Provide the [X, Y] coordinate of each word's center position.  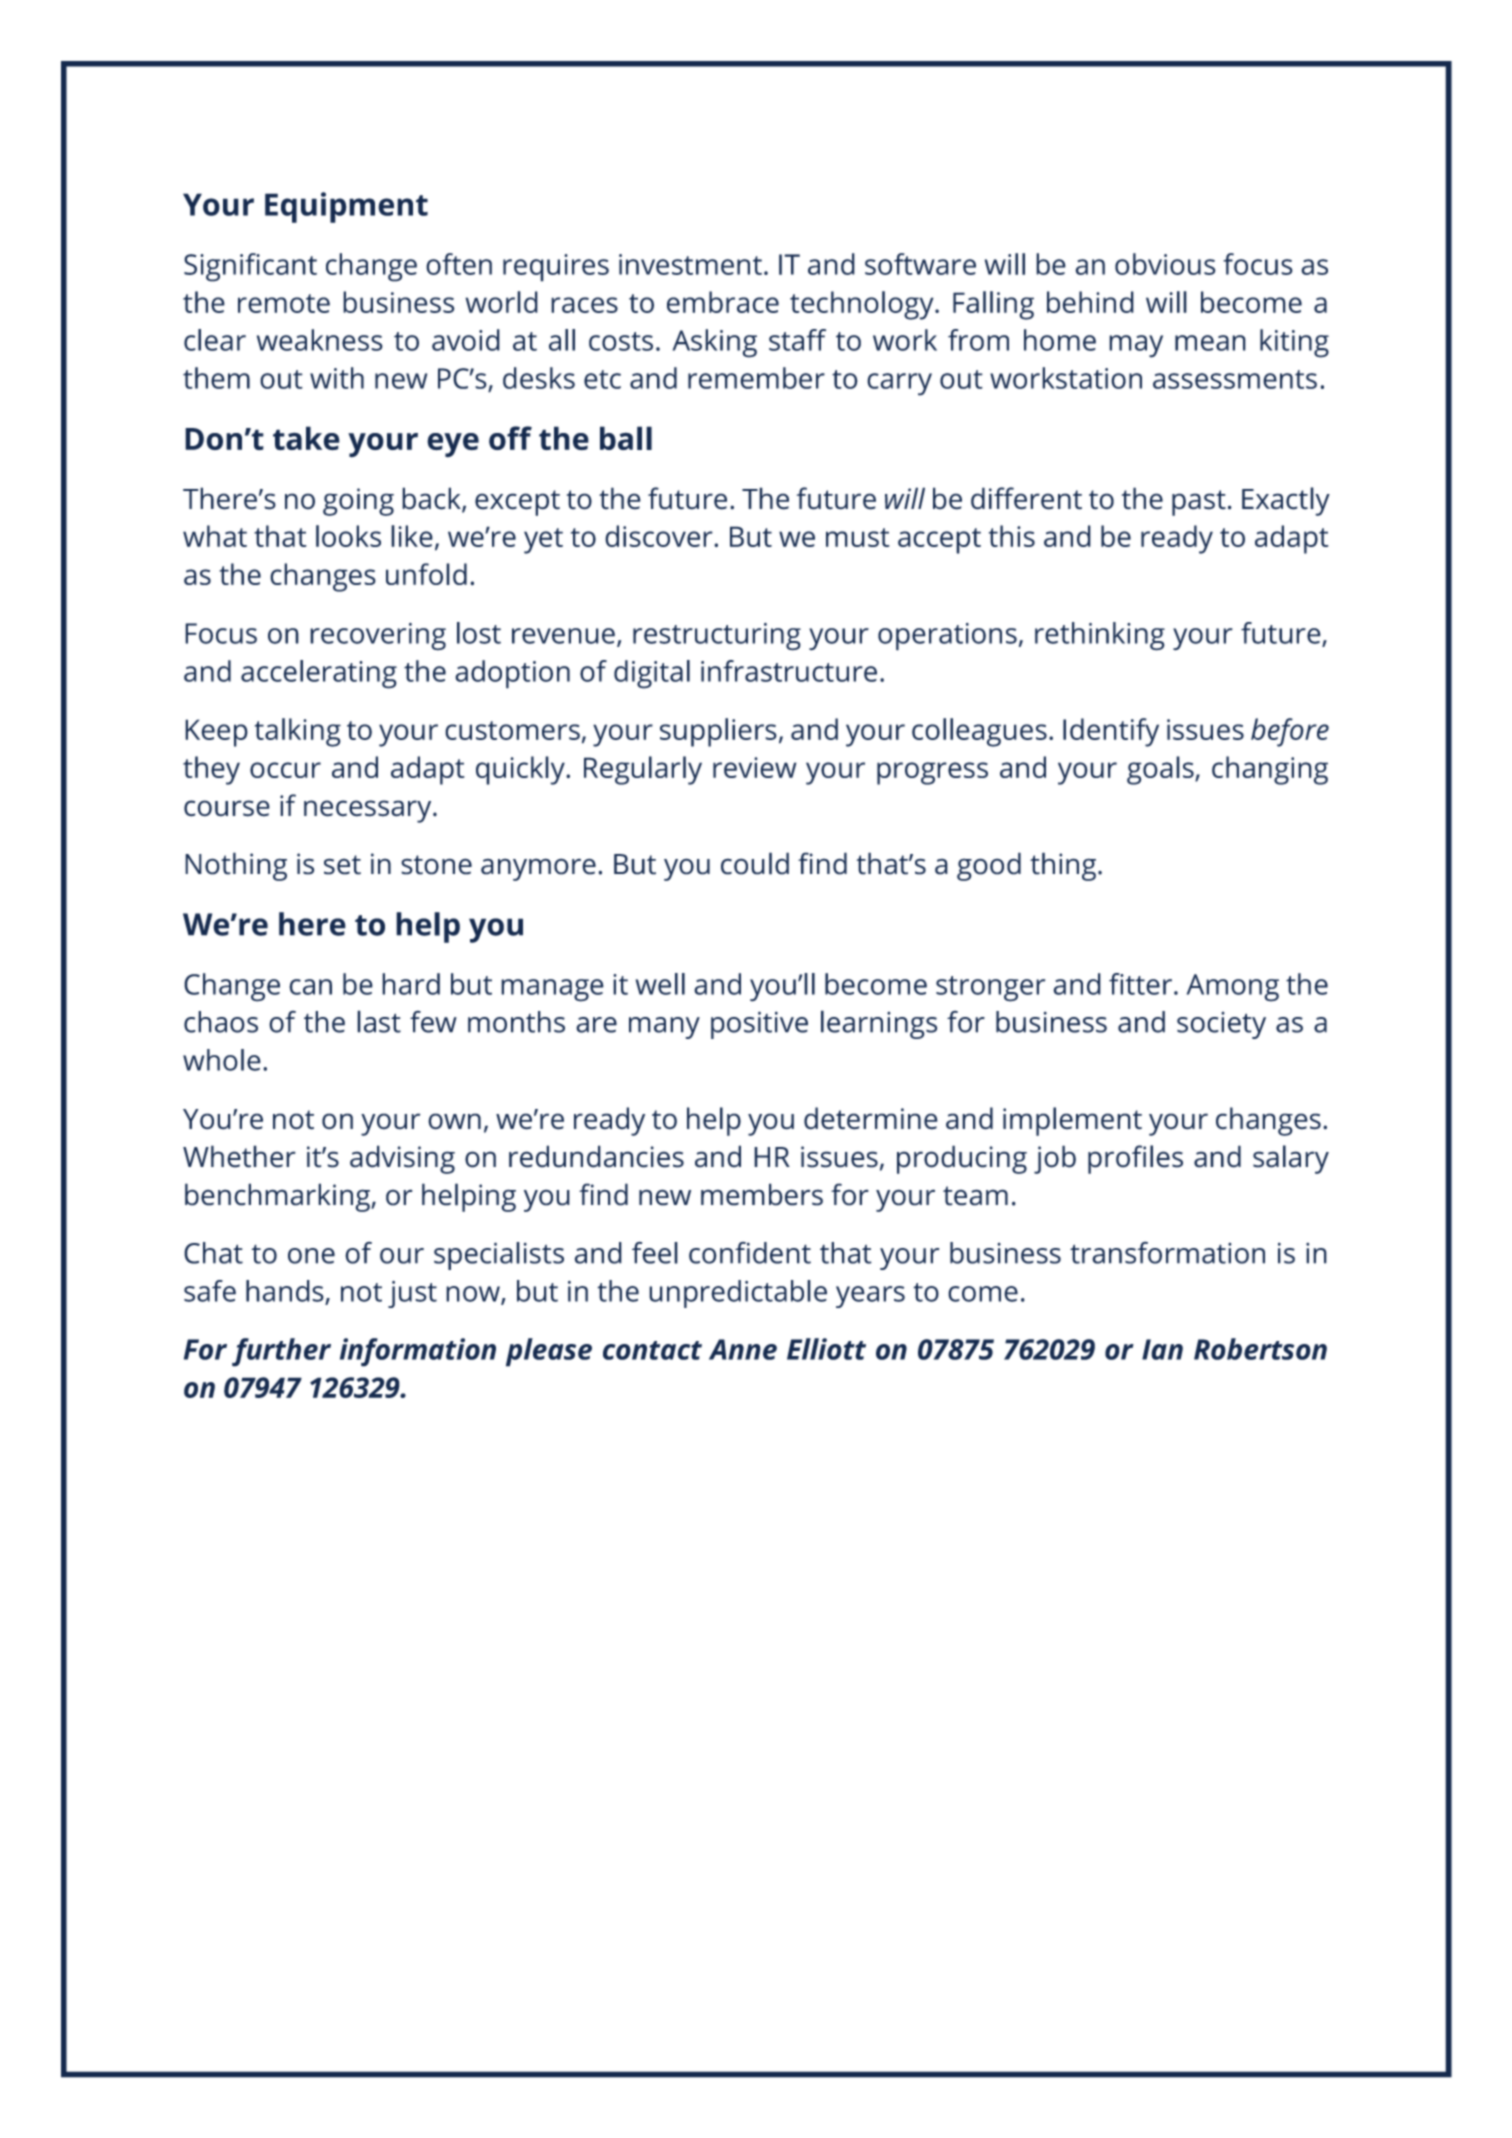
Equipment [346, 207]
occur [285, 770]
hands [285, 1291]
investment [690, 264]
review [755, 767]
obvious [1165, 264]
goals [1161, 770]
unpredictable [738, 1294]
